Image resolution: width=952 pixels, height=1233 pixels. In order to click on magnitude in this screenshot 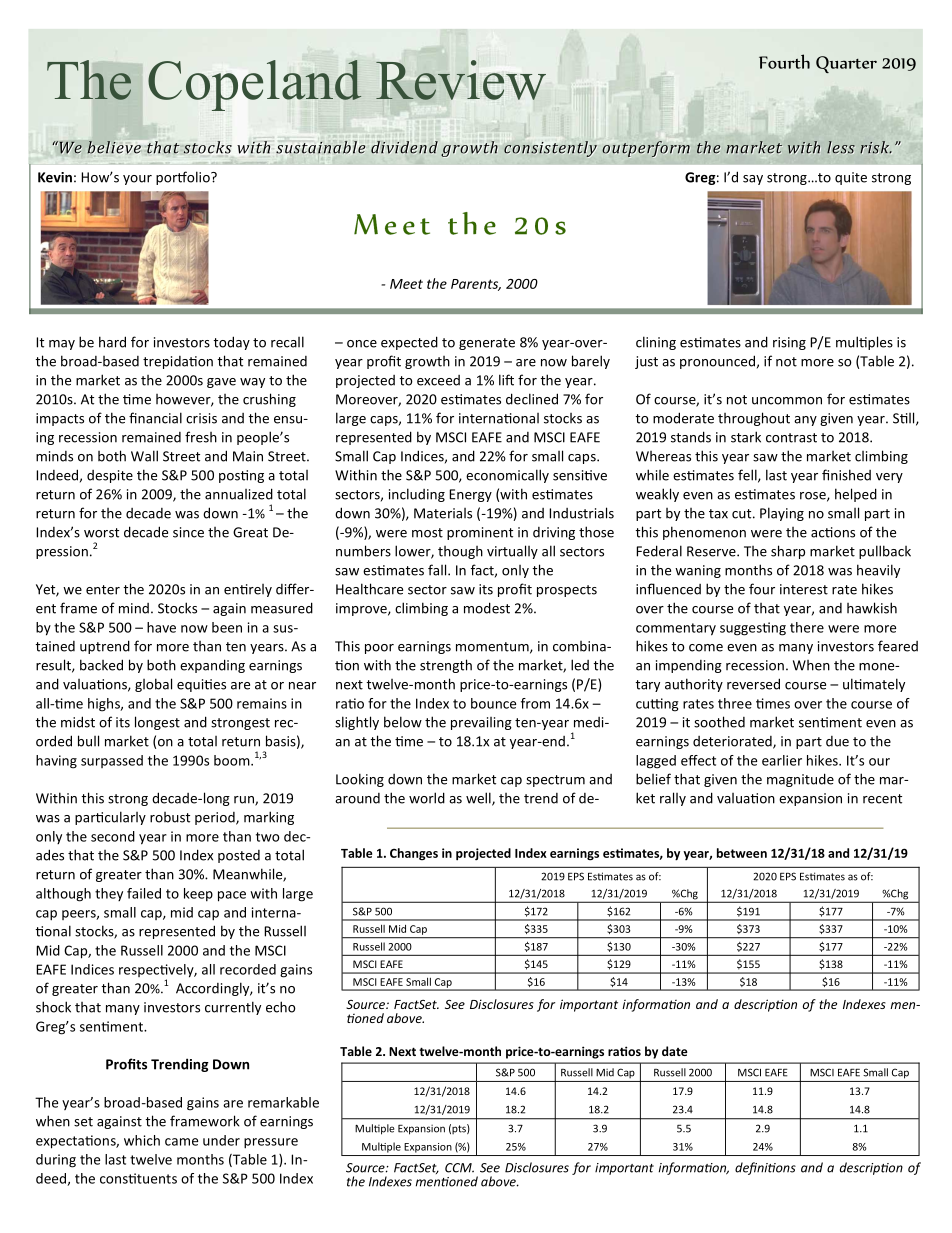, I will do `click(800, 780)`.
